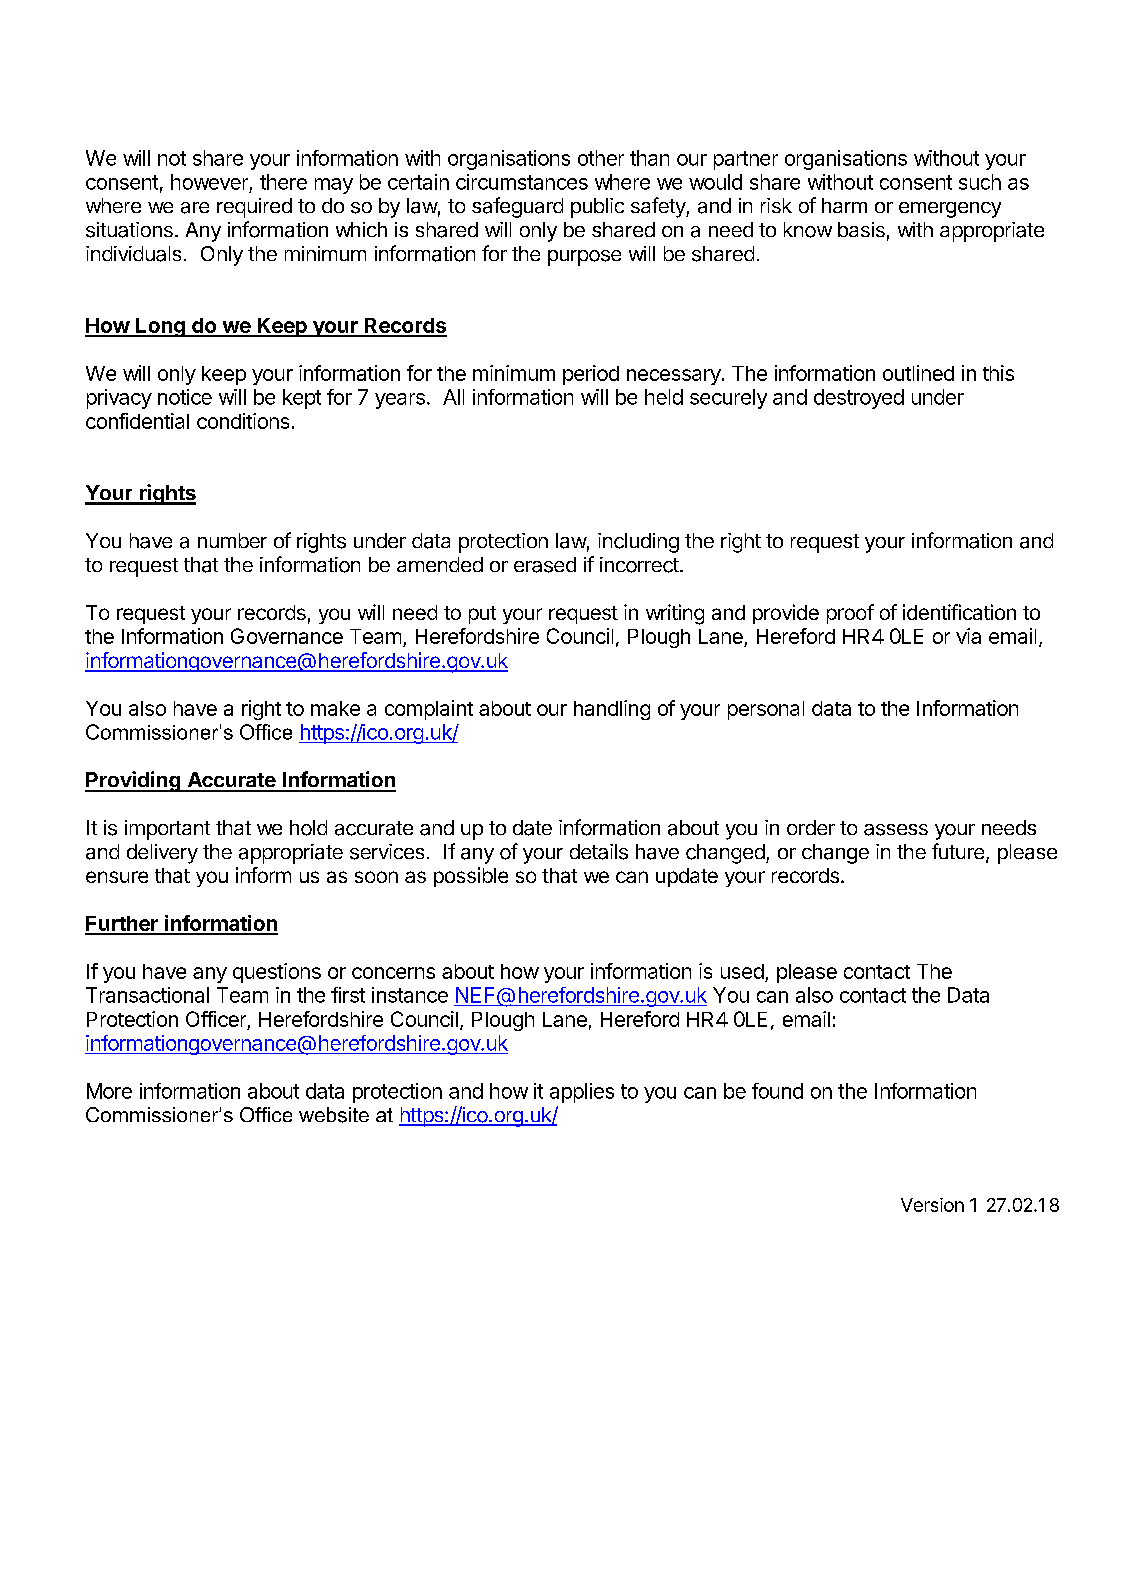  What do you see at coordinates (243, 421) in the image?
I see `conditions` at bounding box center [243, 421].
